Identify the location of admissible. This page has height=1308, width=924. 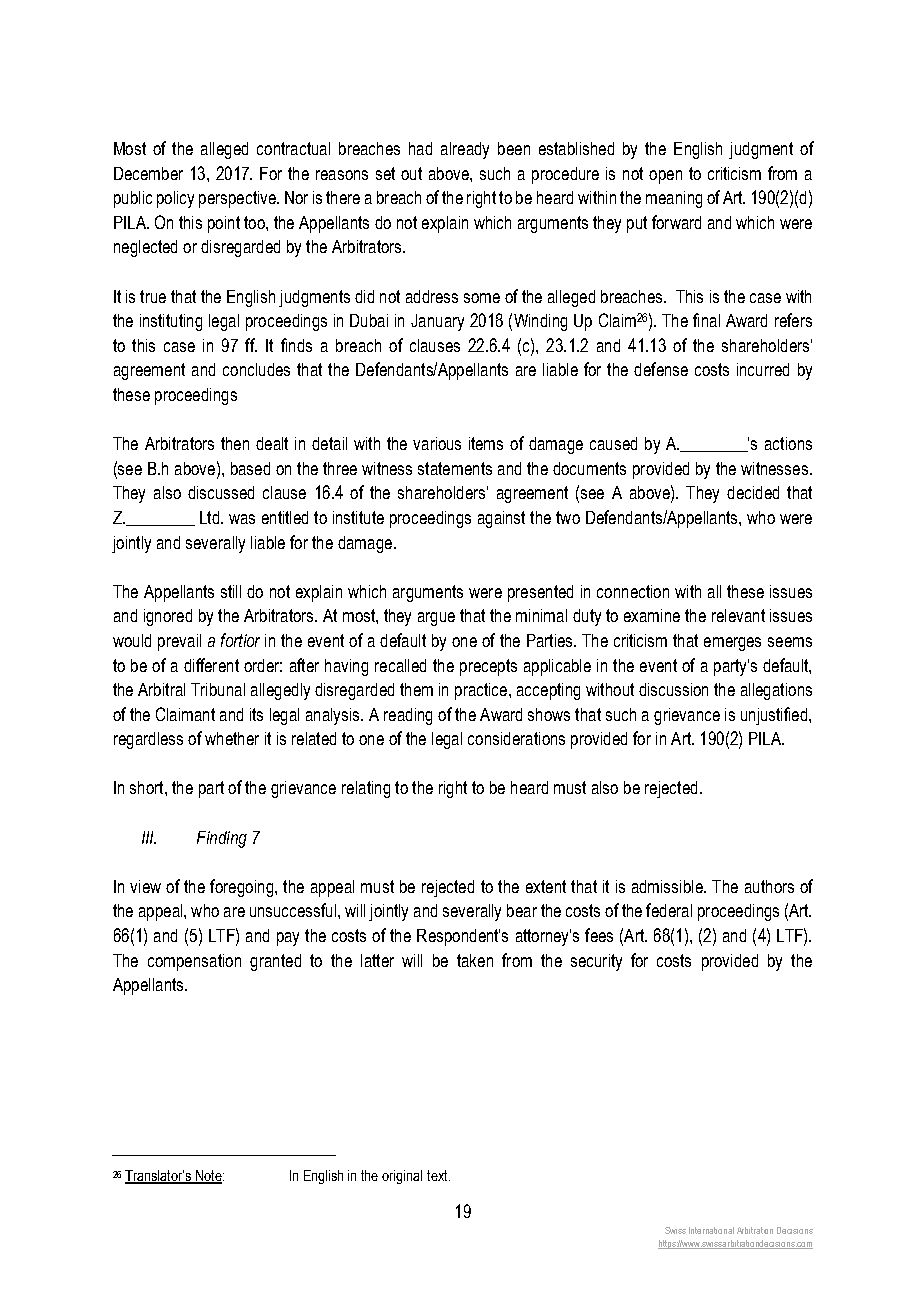
(668, 886).
